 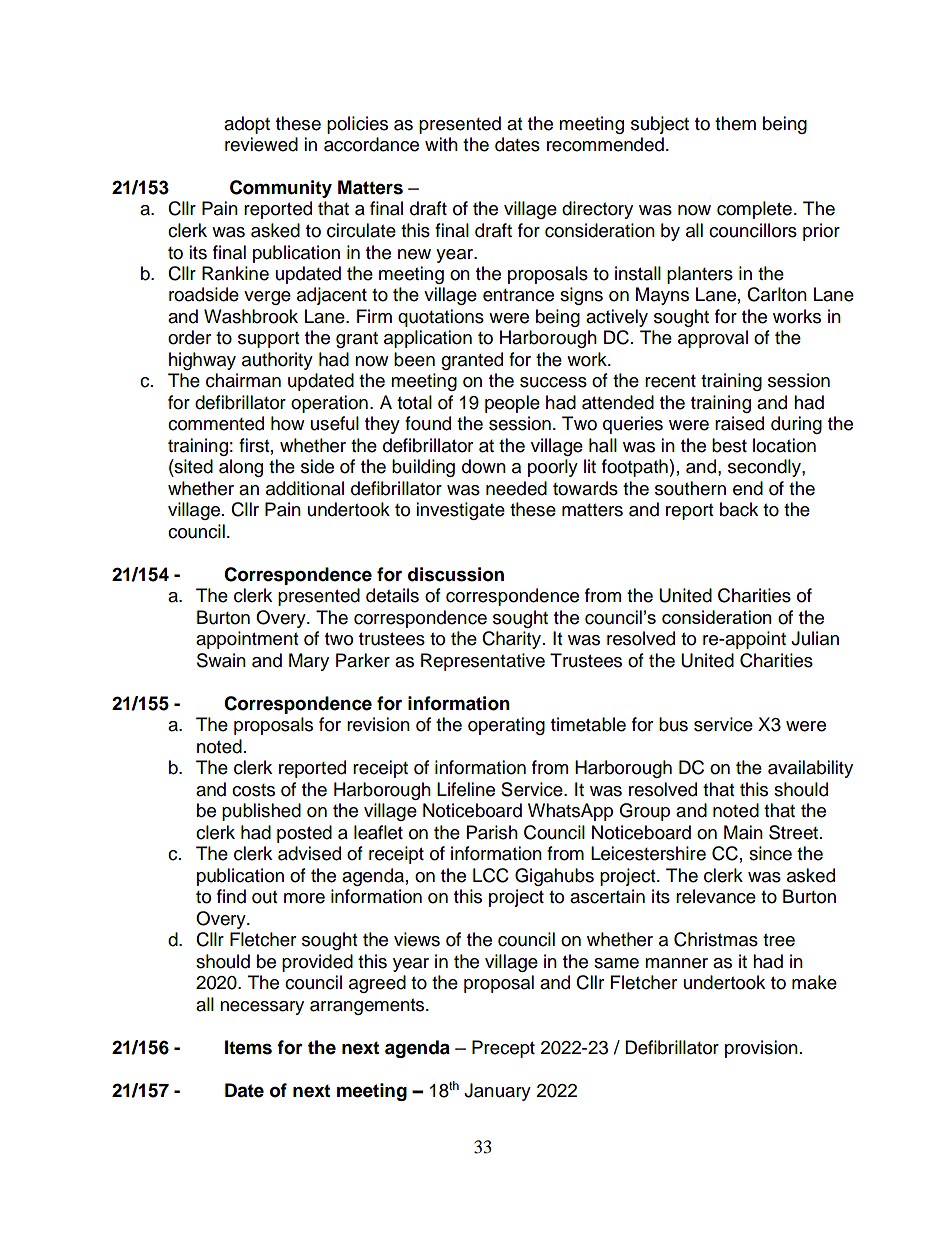 What do you see at coordinates (248, 1047) in the screenshot?
I see `Items` at bounding box center [248, 1047].
